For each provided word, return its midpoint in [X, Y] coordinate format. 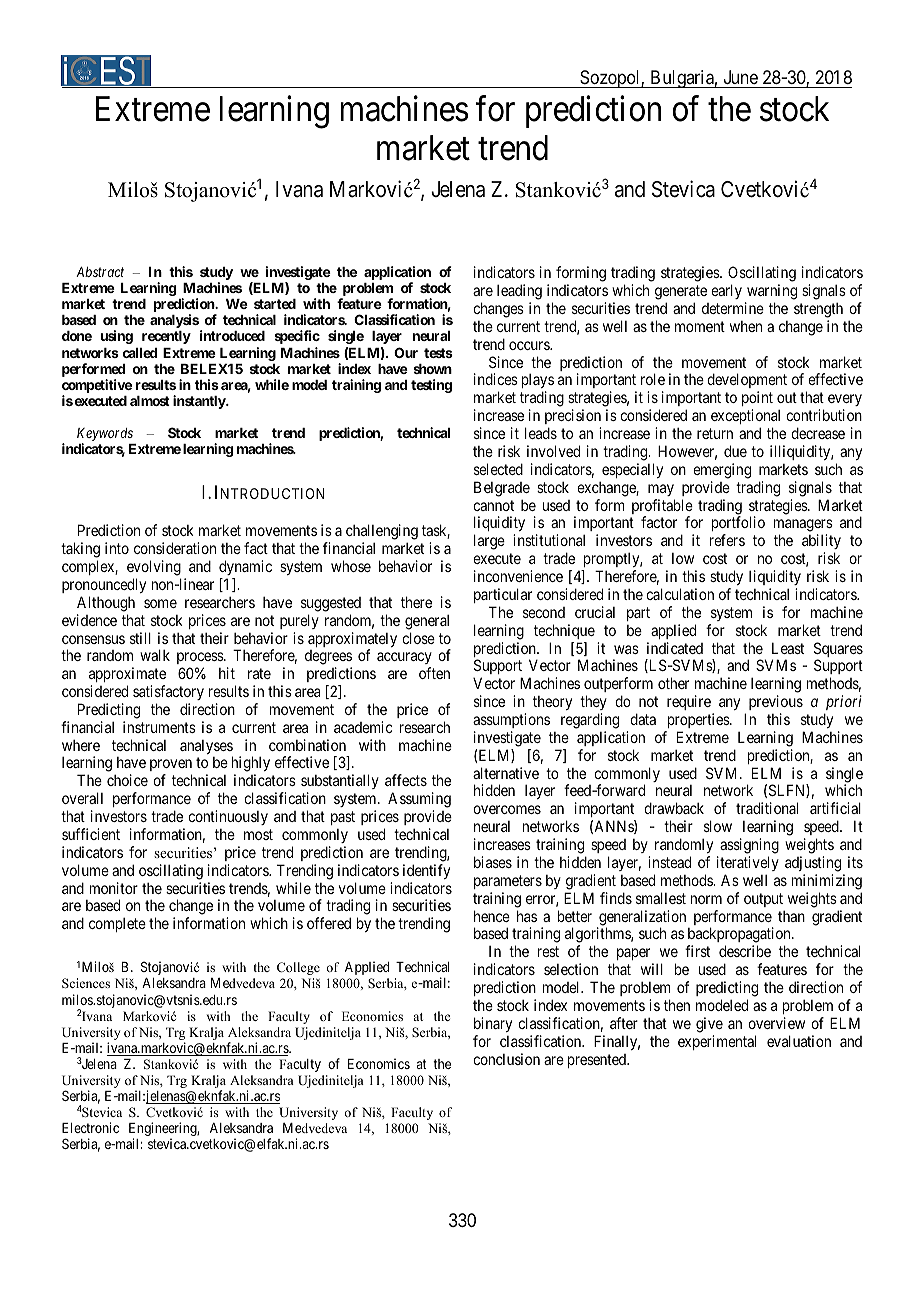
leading [519, 292]
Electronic [90, 1127]
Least [788, 648]
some [160, 603]
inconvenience [518, 576]
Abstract [100, 272]
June [741, 77]
